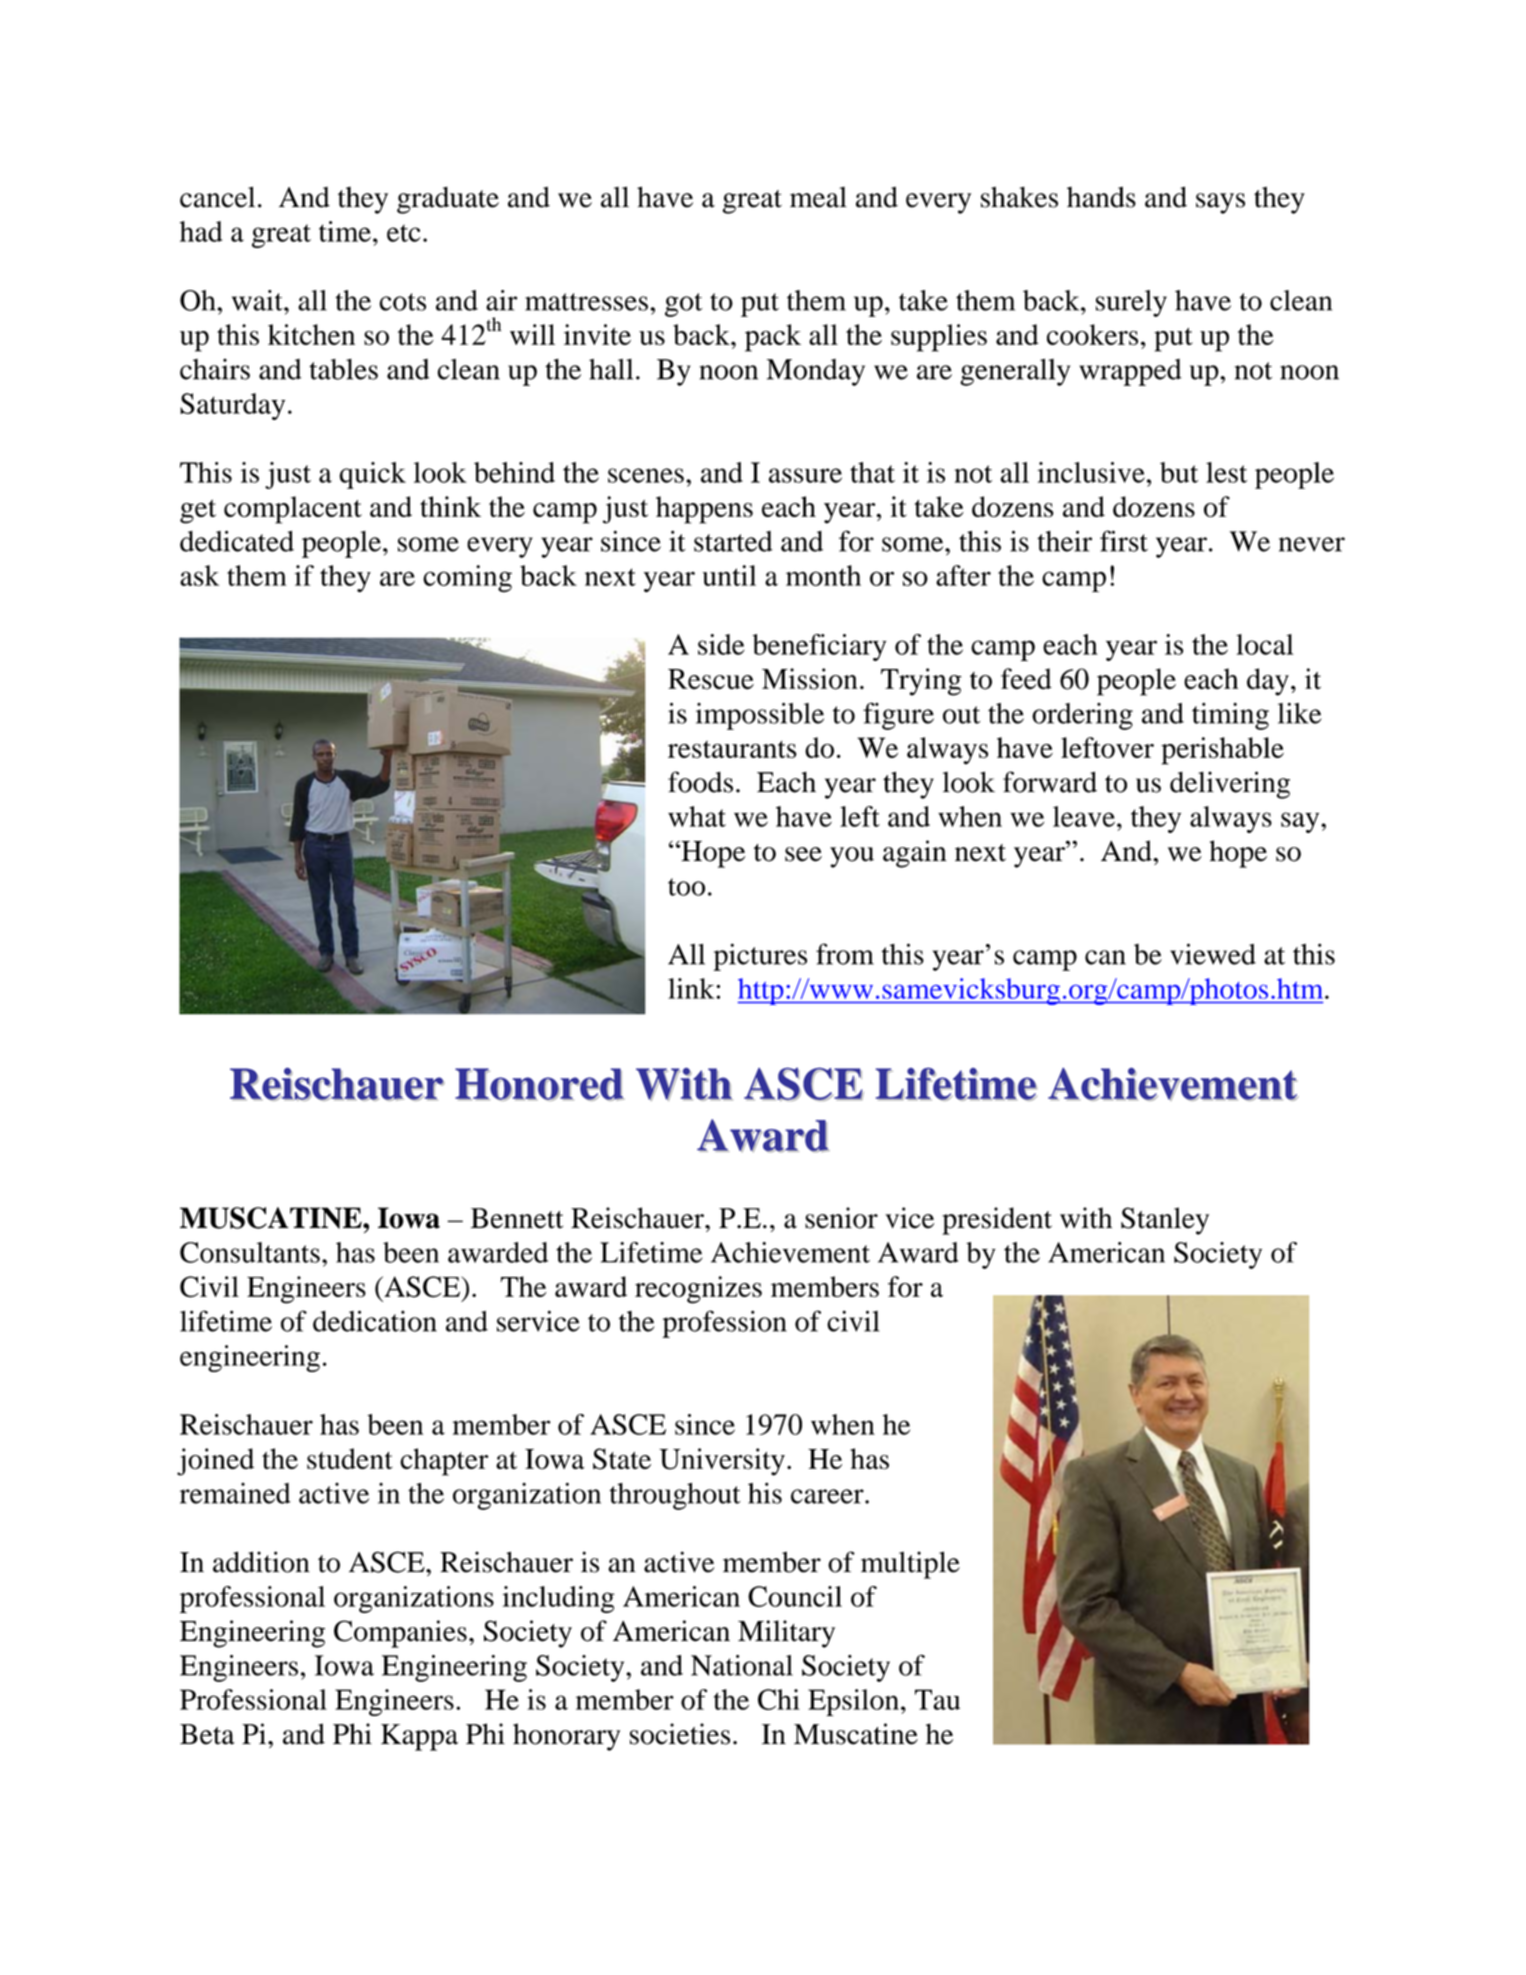 Image resolution: width=1526 pixels, height=1975 pixels. I want to click on meal, so click(818, 197).
